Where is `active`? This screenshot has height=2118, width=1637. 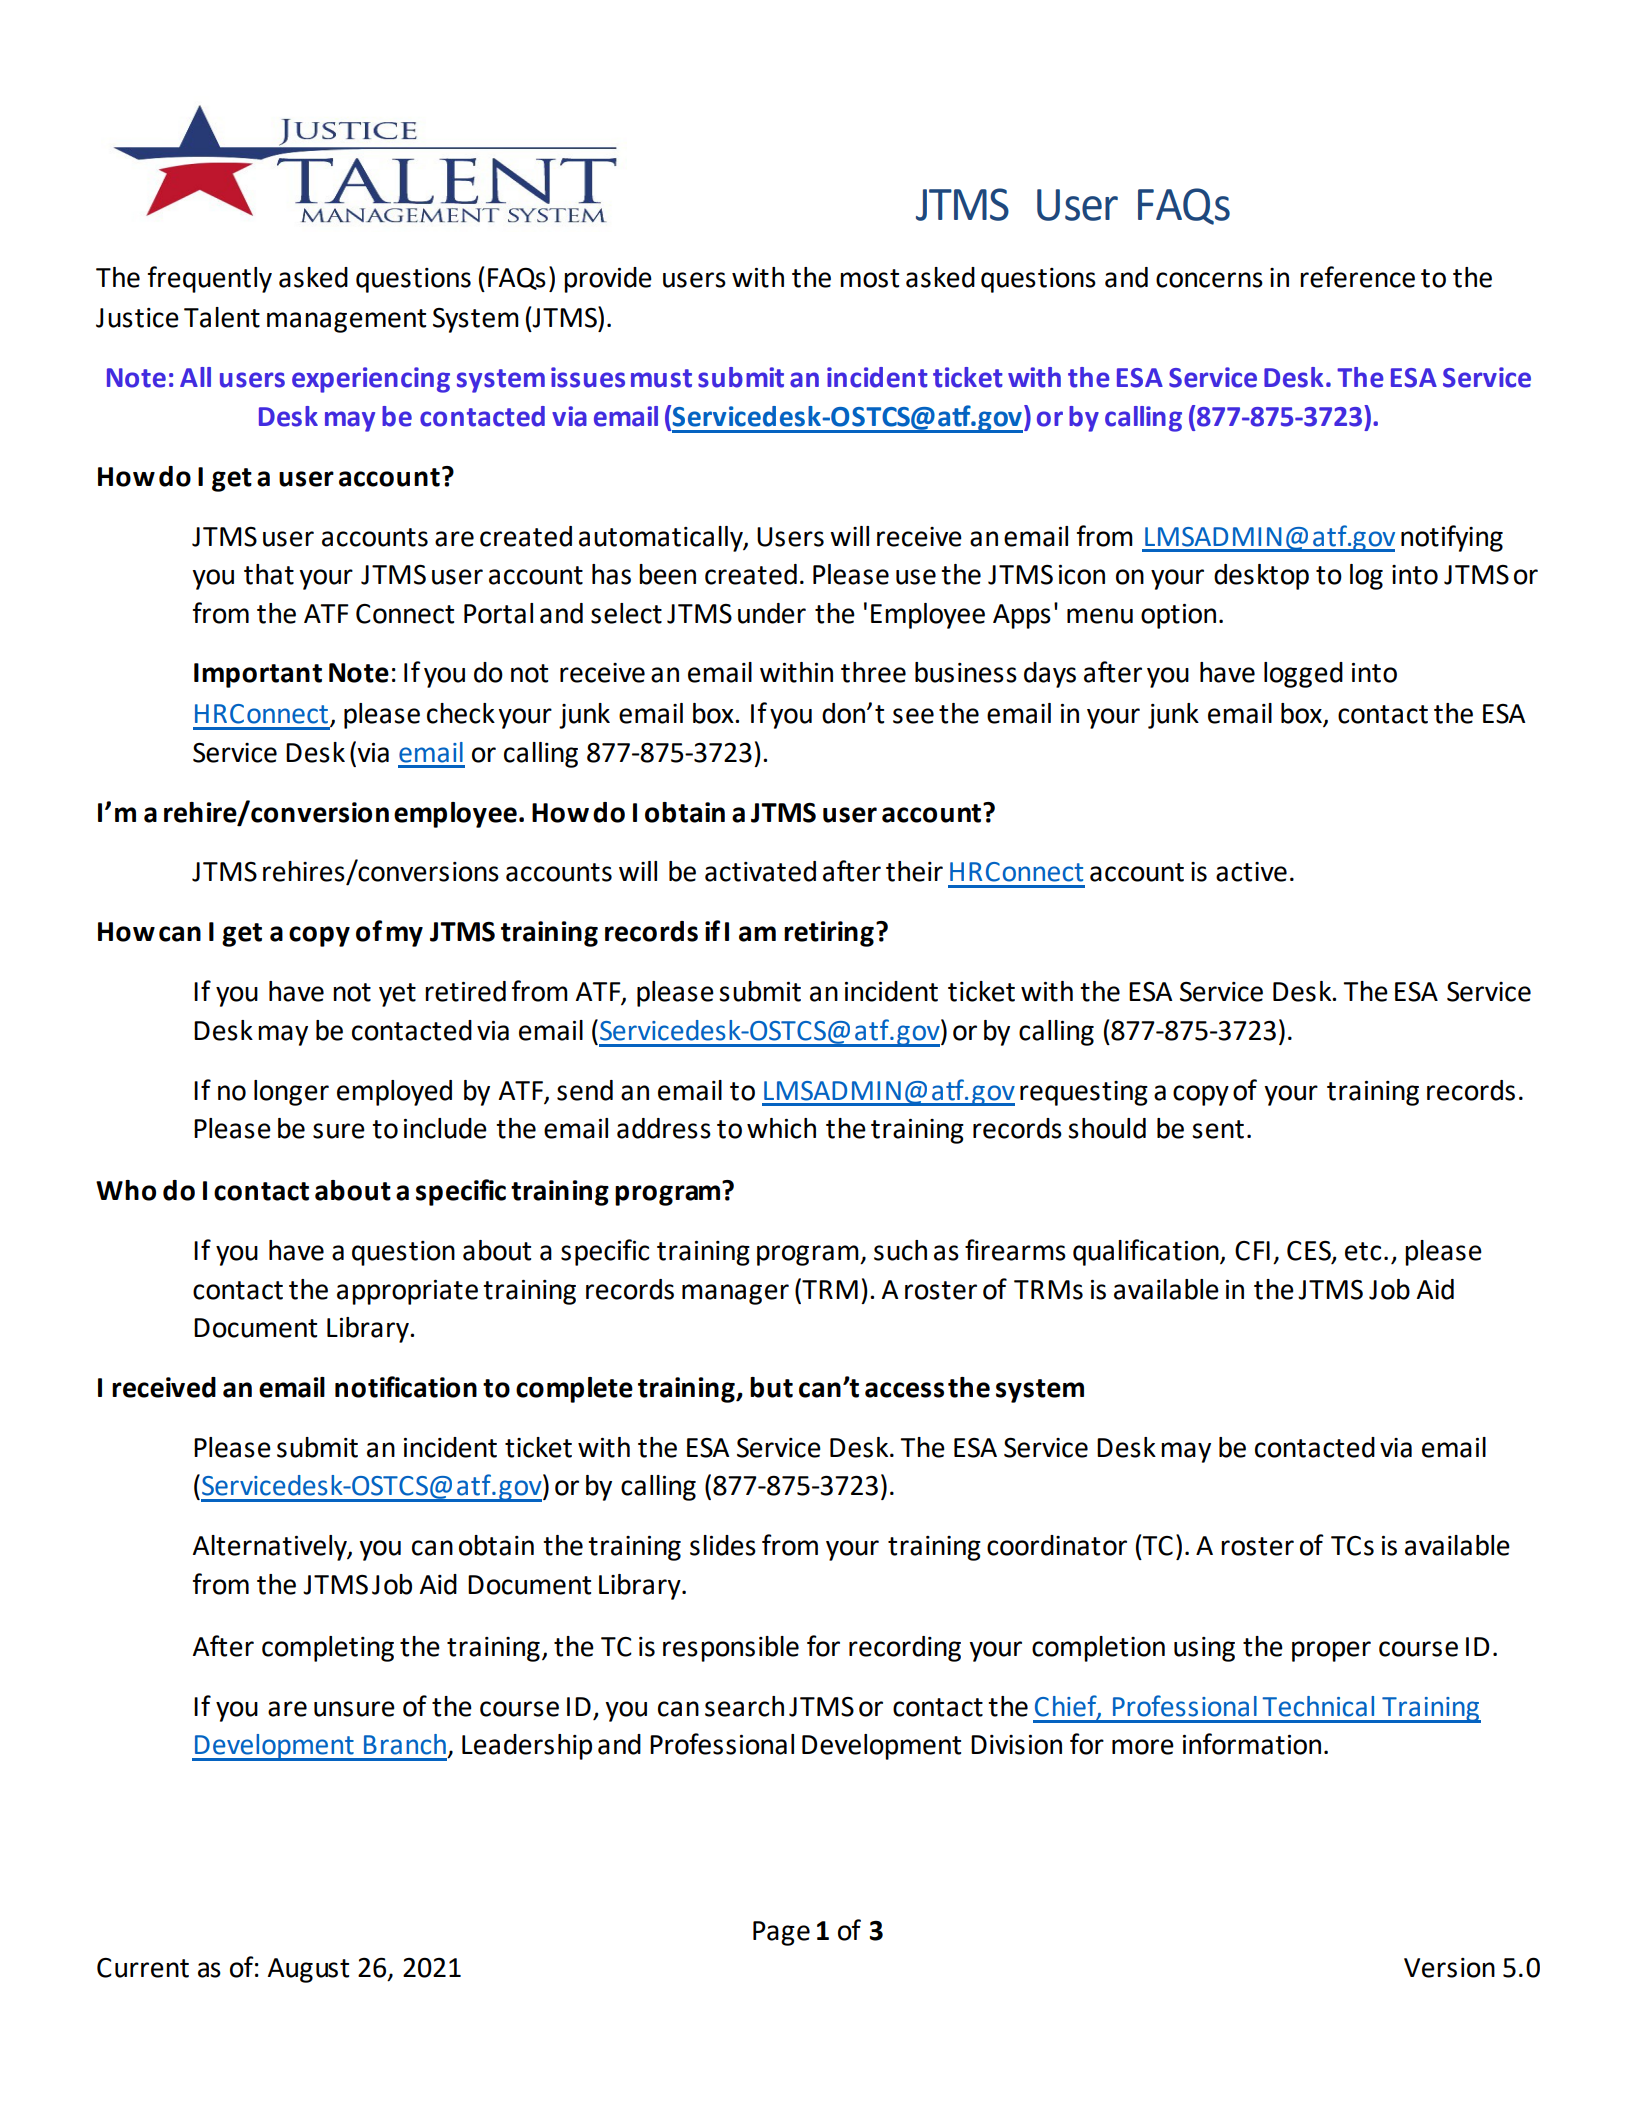
active is located at coordinates (1251, 872).
